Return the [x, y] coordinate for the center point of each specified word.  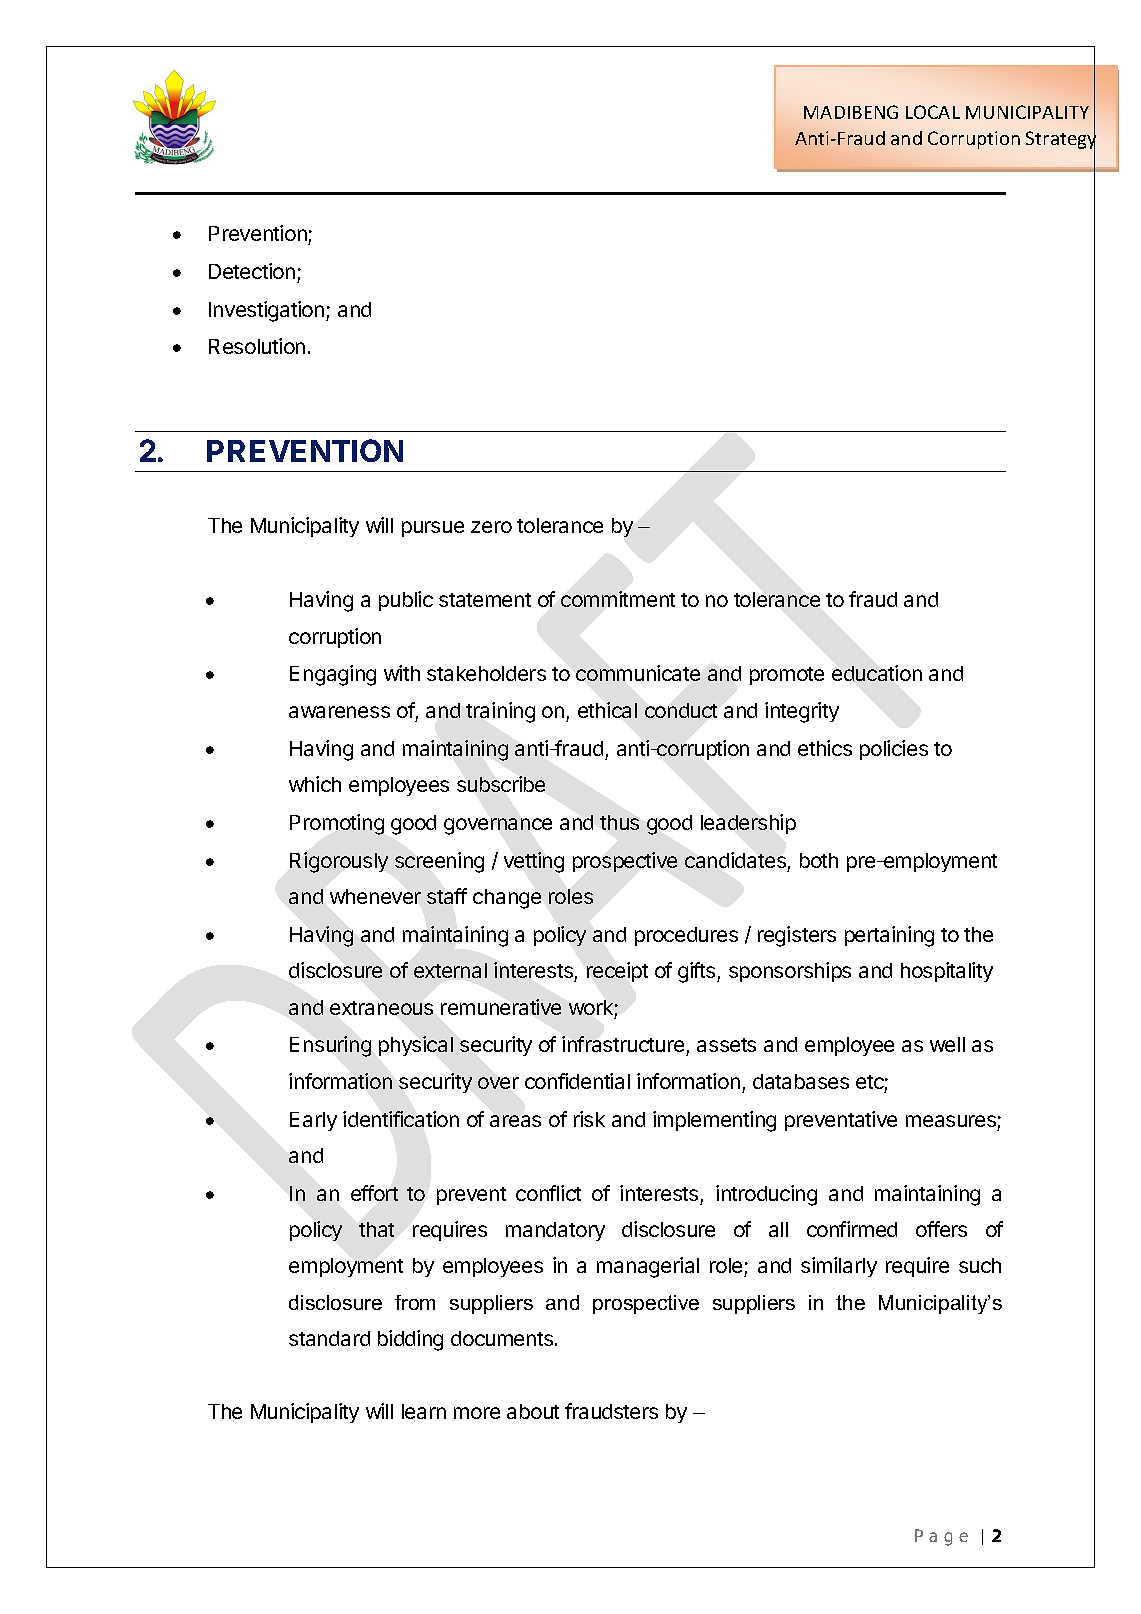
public [406, 601]
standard [329, 1338]
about [533, 1411]
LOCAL [933, 112]
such [980, 1265]
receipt [617, 972]
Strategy [1061, 140]
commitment [618, 599]
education [877, 673]
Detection [252, 271]
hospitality [947, 972]
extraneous [381, 1008]
